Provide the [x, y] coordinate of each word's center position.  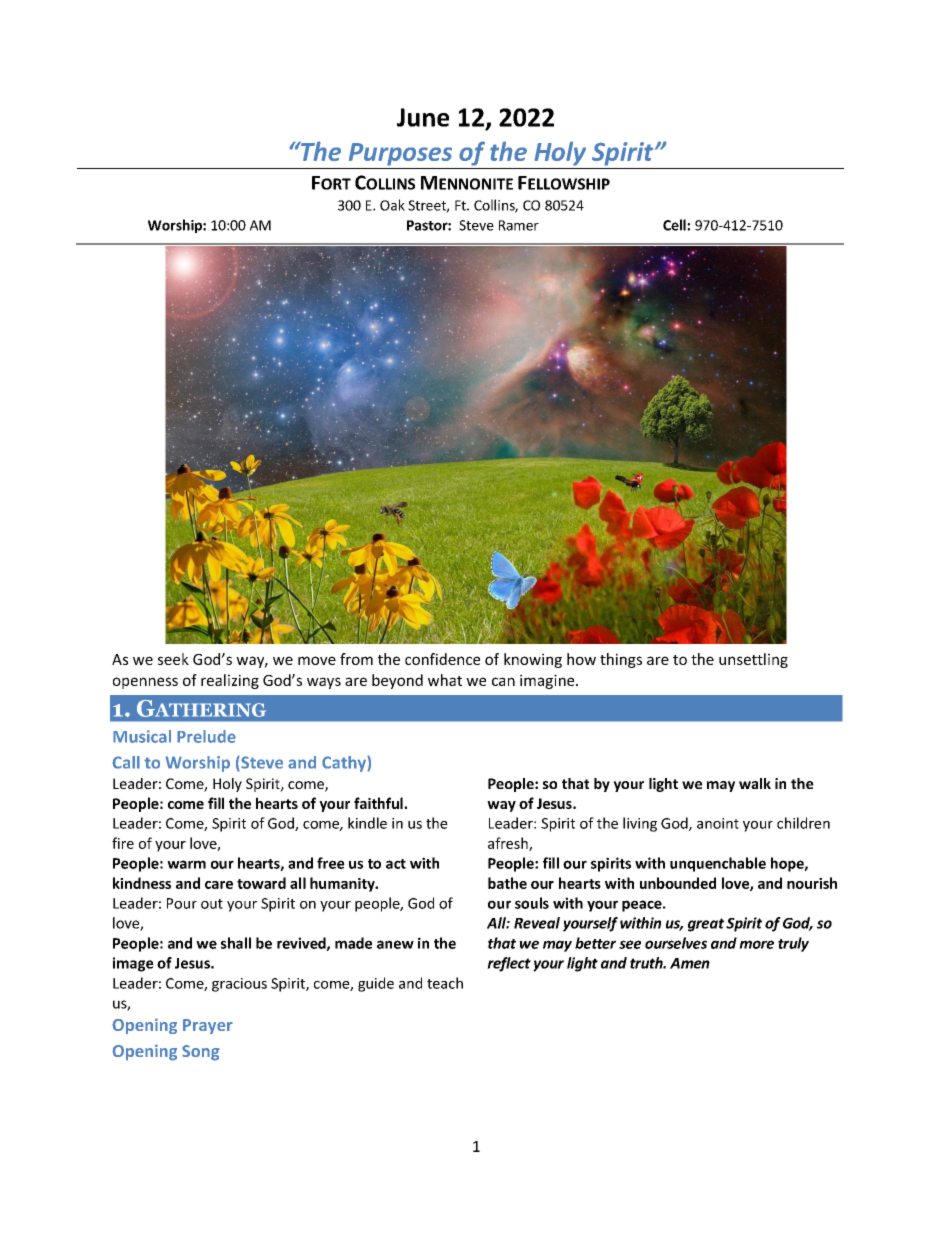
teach [445, 983]
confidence [442, 659]
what [445, 680]
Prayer [208, 1026]
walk [755, 783]
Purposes [400, 154]
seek [173, 659]
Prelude [206, 736]
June [423, 117]
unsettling [753, 660]
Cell [675, 225]
